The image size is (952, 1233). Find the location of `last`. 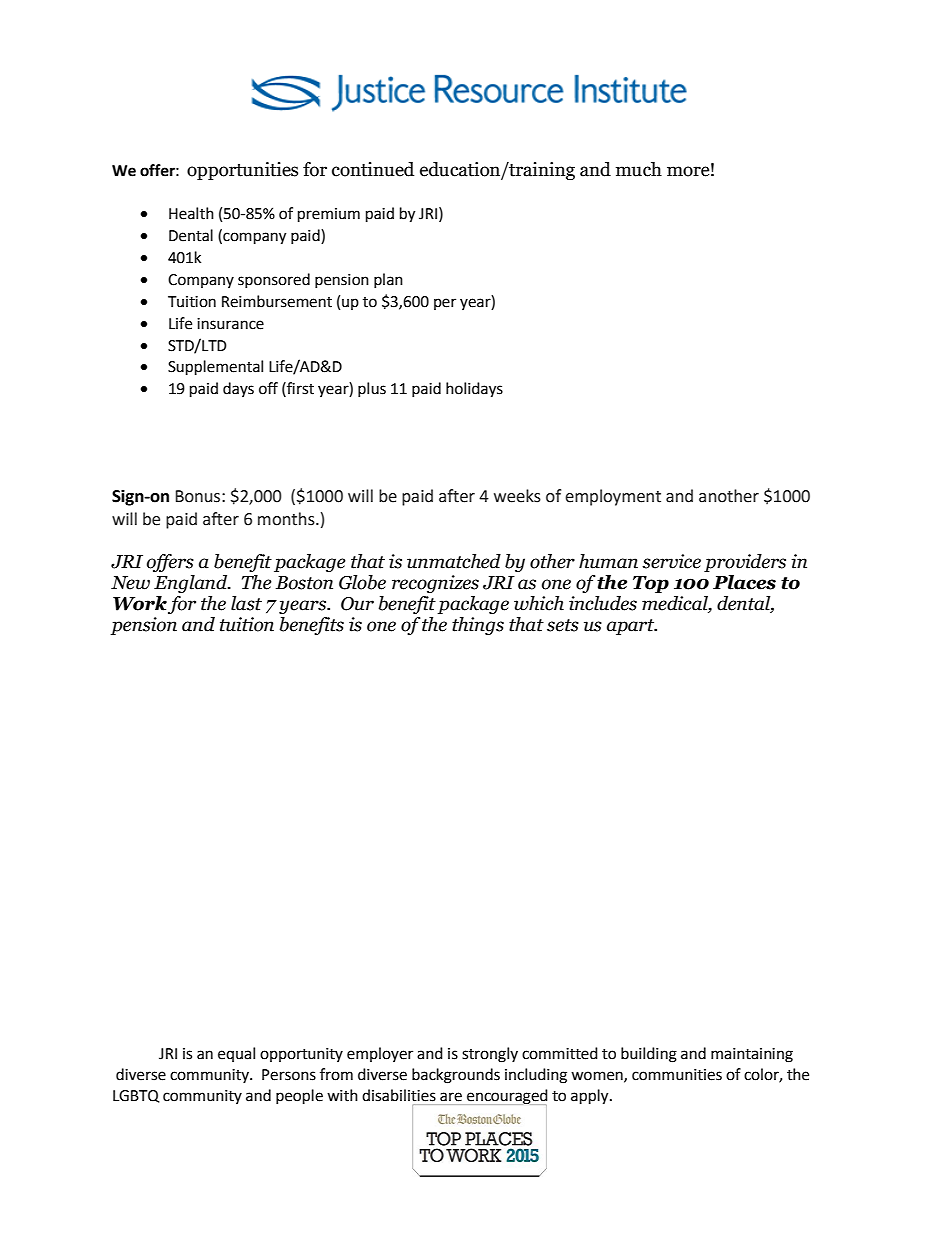

last is located at coordinates (246, 603).
